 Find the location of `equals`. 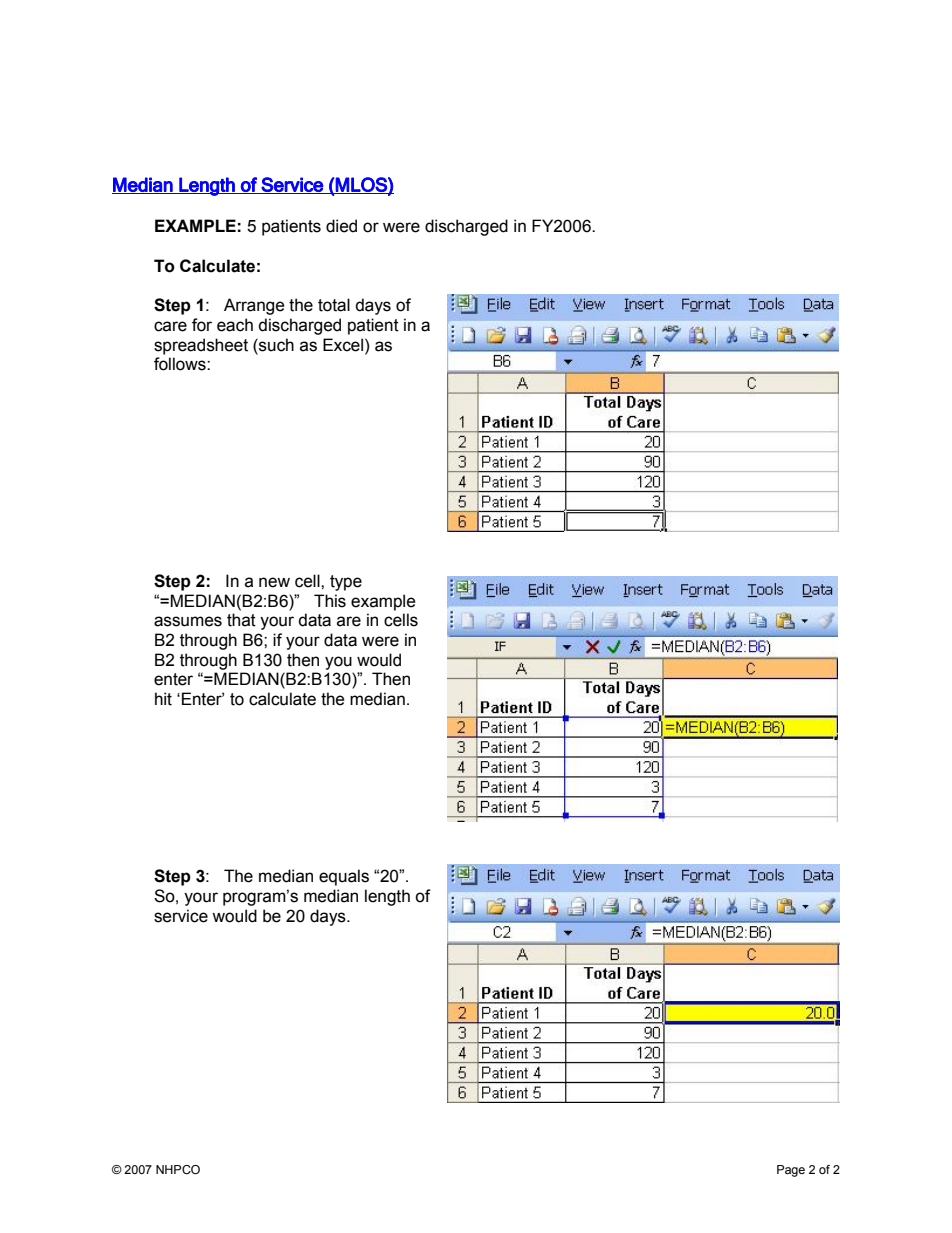

equals is located at coordinates (344, 877).
